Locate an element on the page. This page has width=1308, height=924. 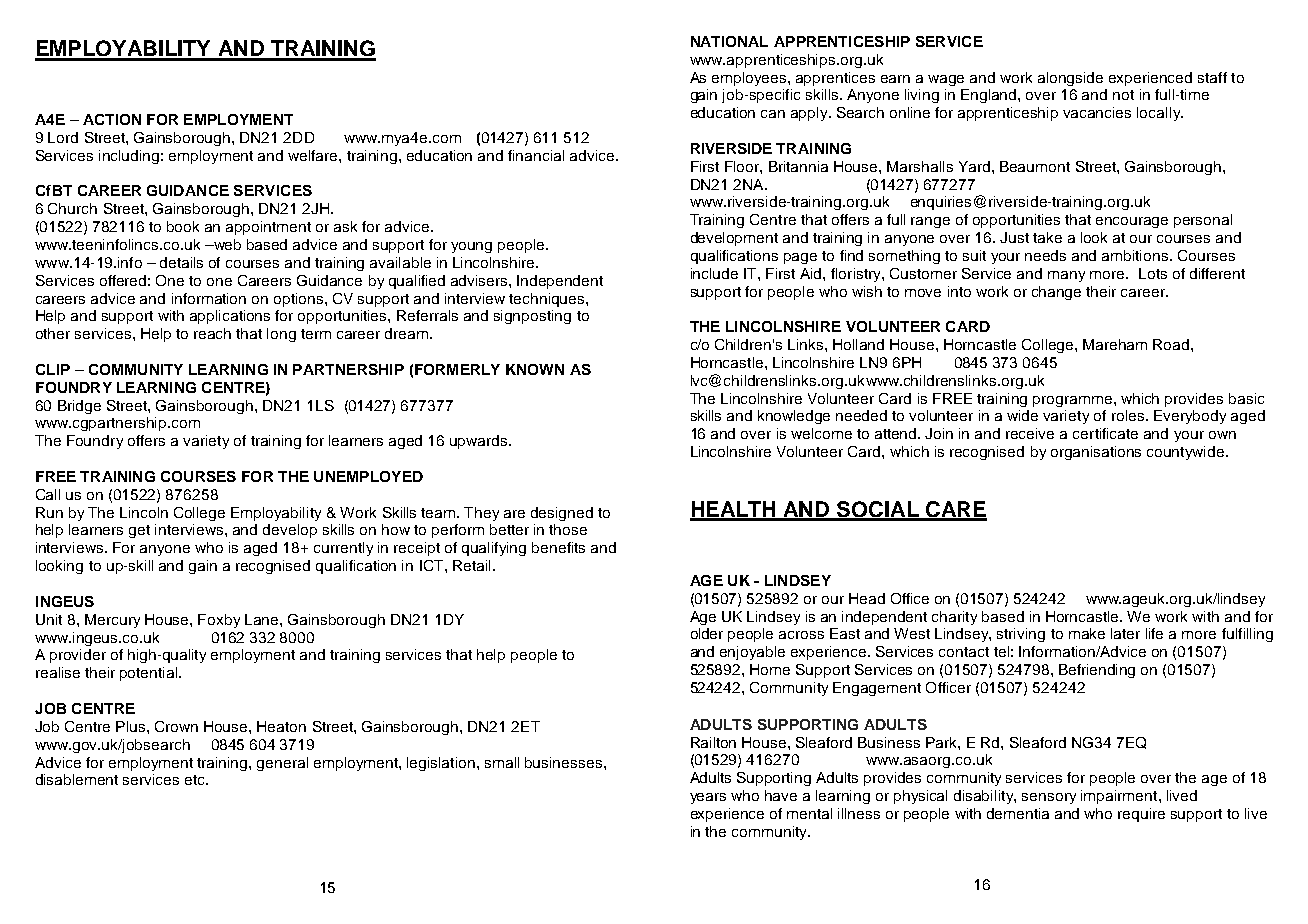
not is located at coordinates (1123, 95).
